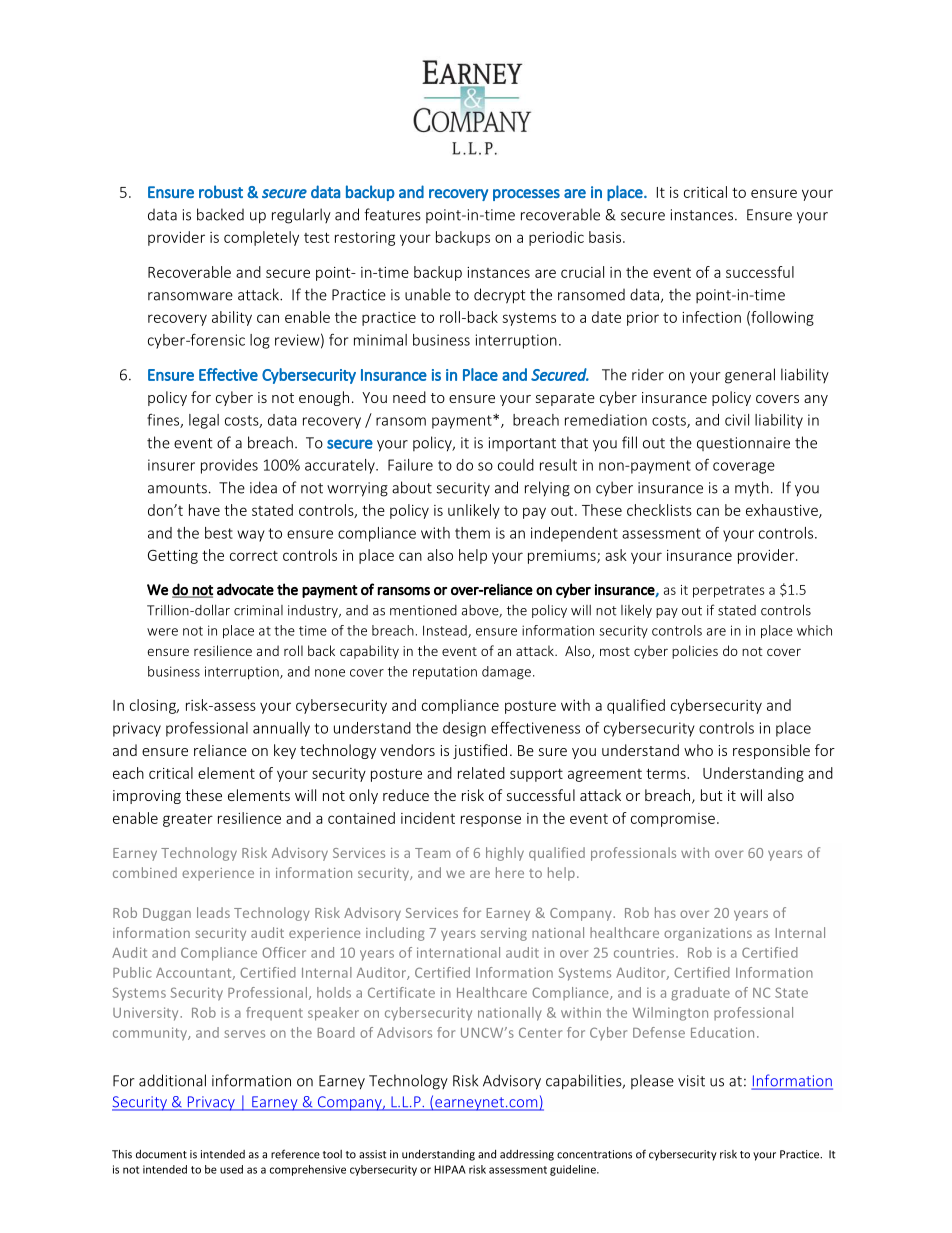 The height and width of the page is (1233, 952). I want to click on basis, so click(606, 237).
